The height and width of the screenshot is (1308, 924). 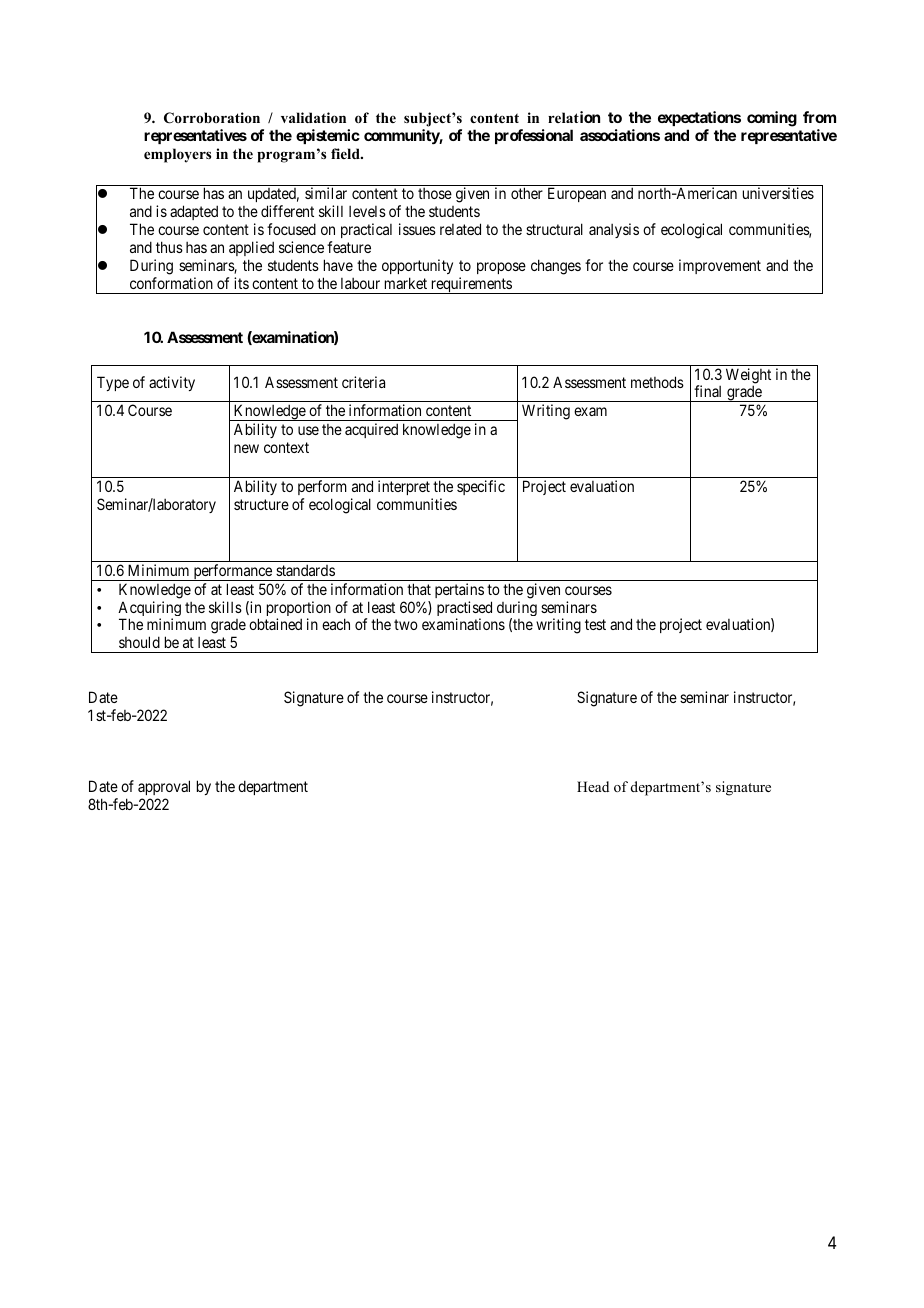 I want to click on structure, so click(x=261, y=504).
